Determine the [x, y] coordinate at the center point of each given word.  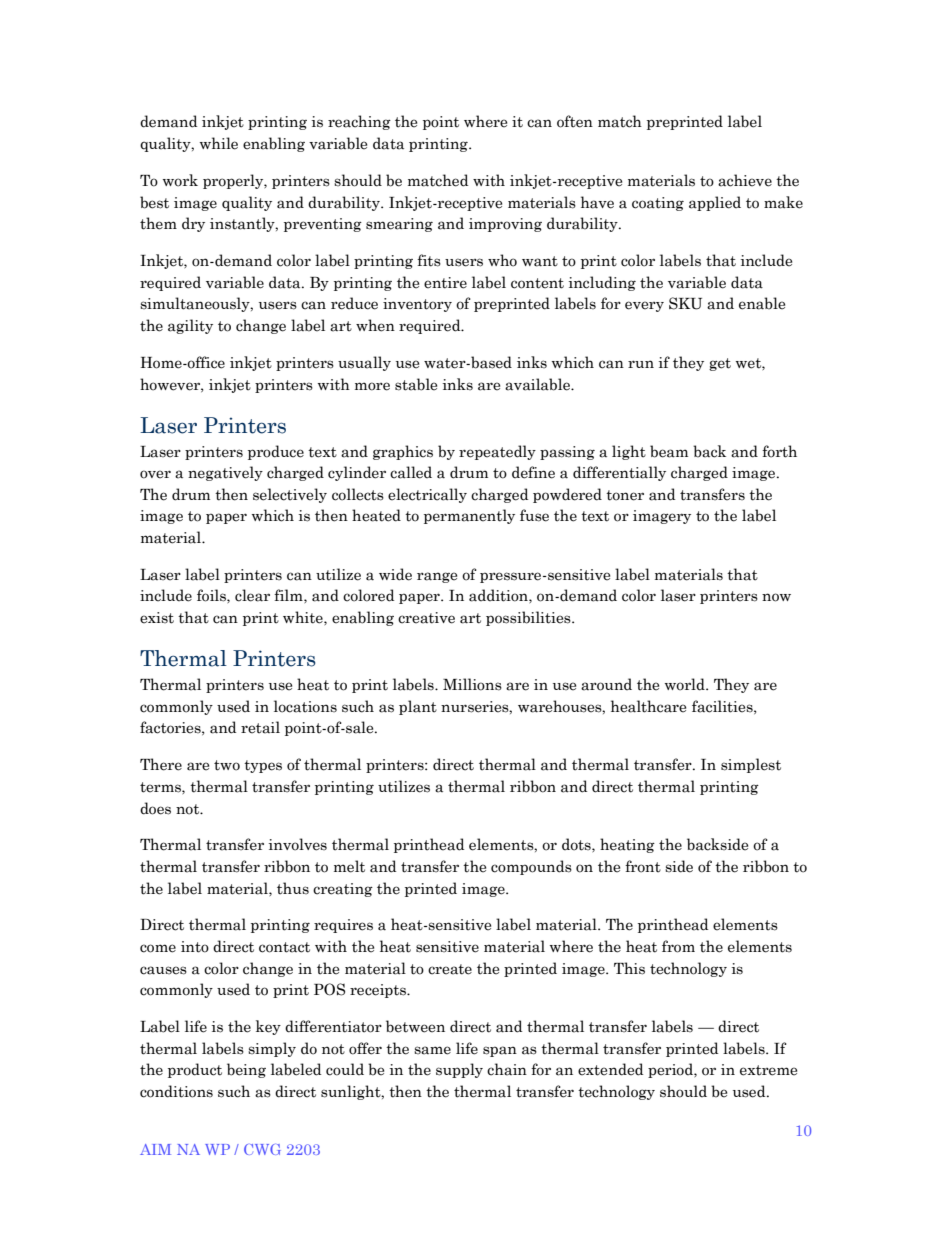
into [195, 947]
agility [190, 326]
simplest [751, 765]
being [246, 1070]
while [219, 143]
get [720, 364]
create [450, 969]
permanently [469, 516]
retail [260, 727]
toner [625, 495]
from [678, 946]
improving [505, 225]
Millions [472, 684]
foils [212, 595]
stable [416, 384]
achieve [745, 180]
